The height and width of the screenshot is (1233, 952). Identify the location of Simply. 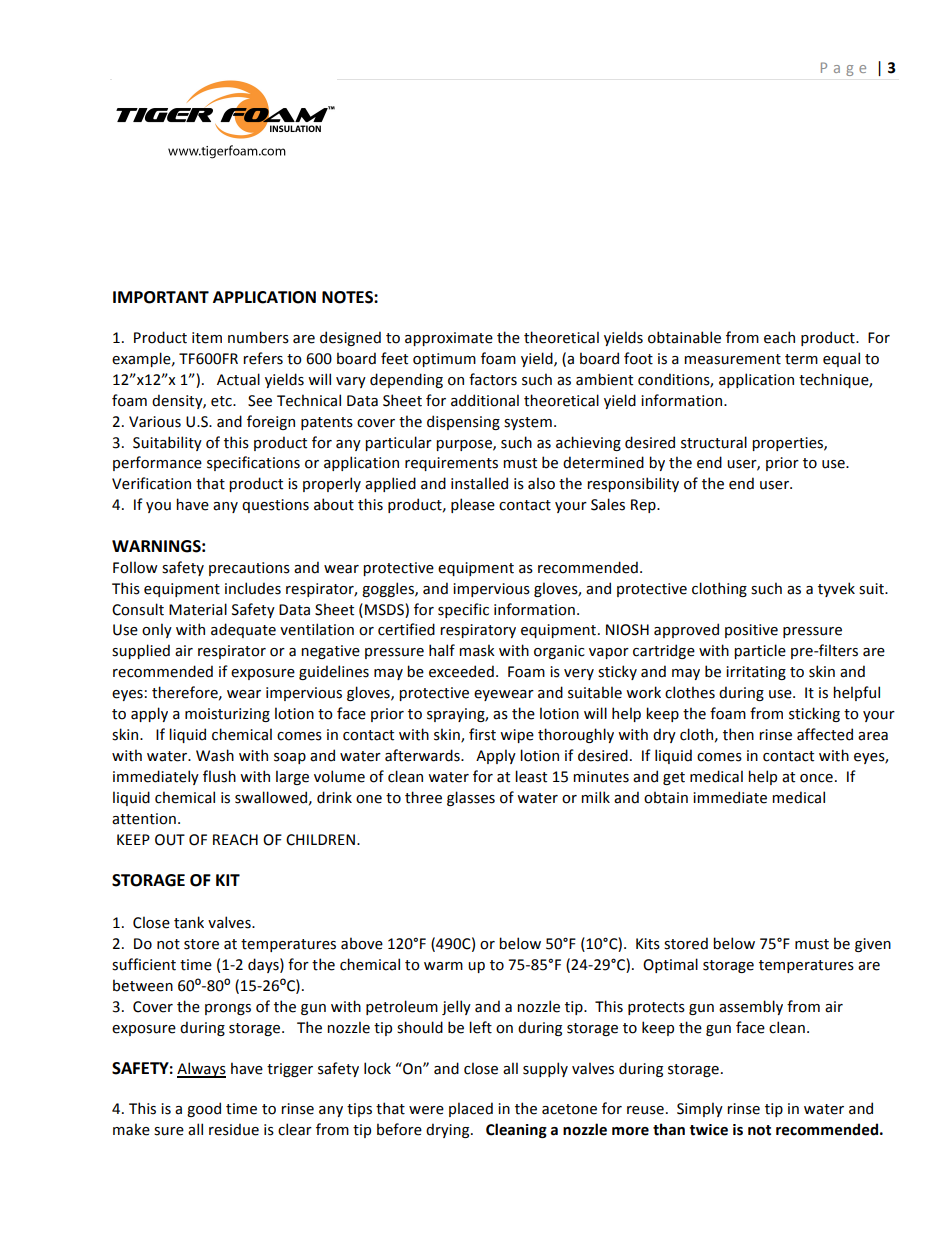
(700, 1109).
